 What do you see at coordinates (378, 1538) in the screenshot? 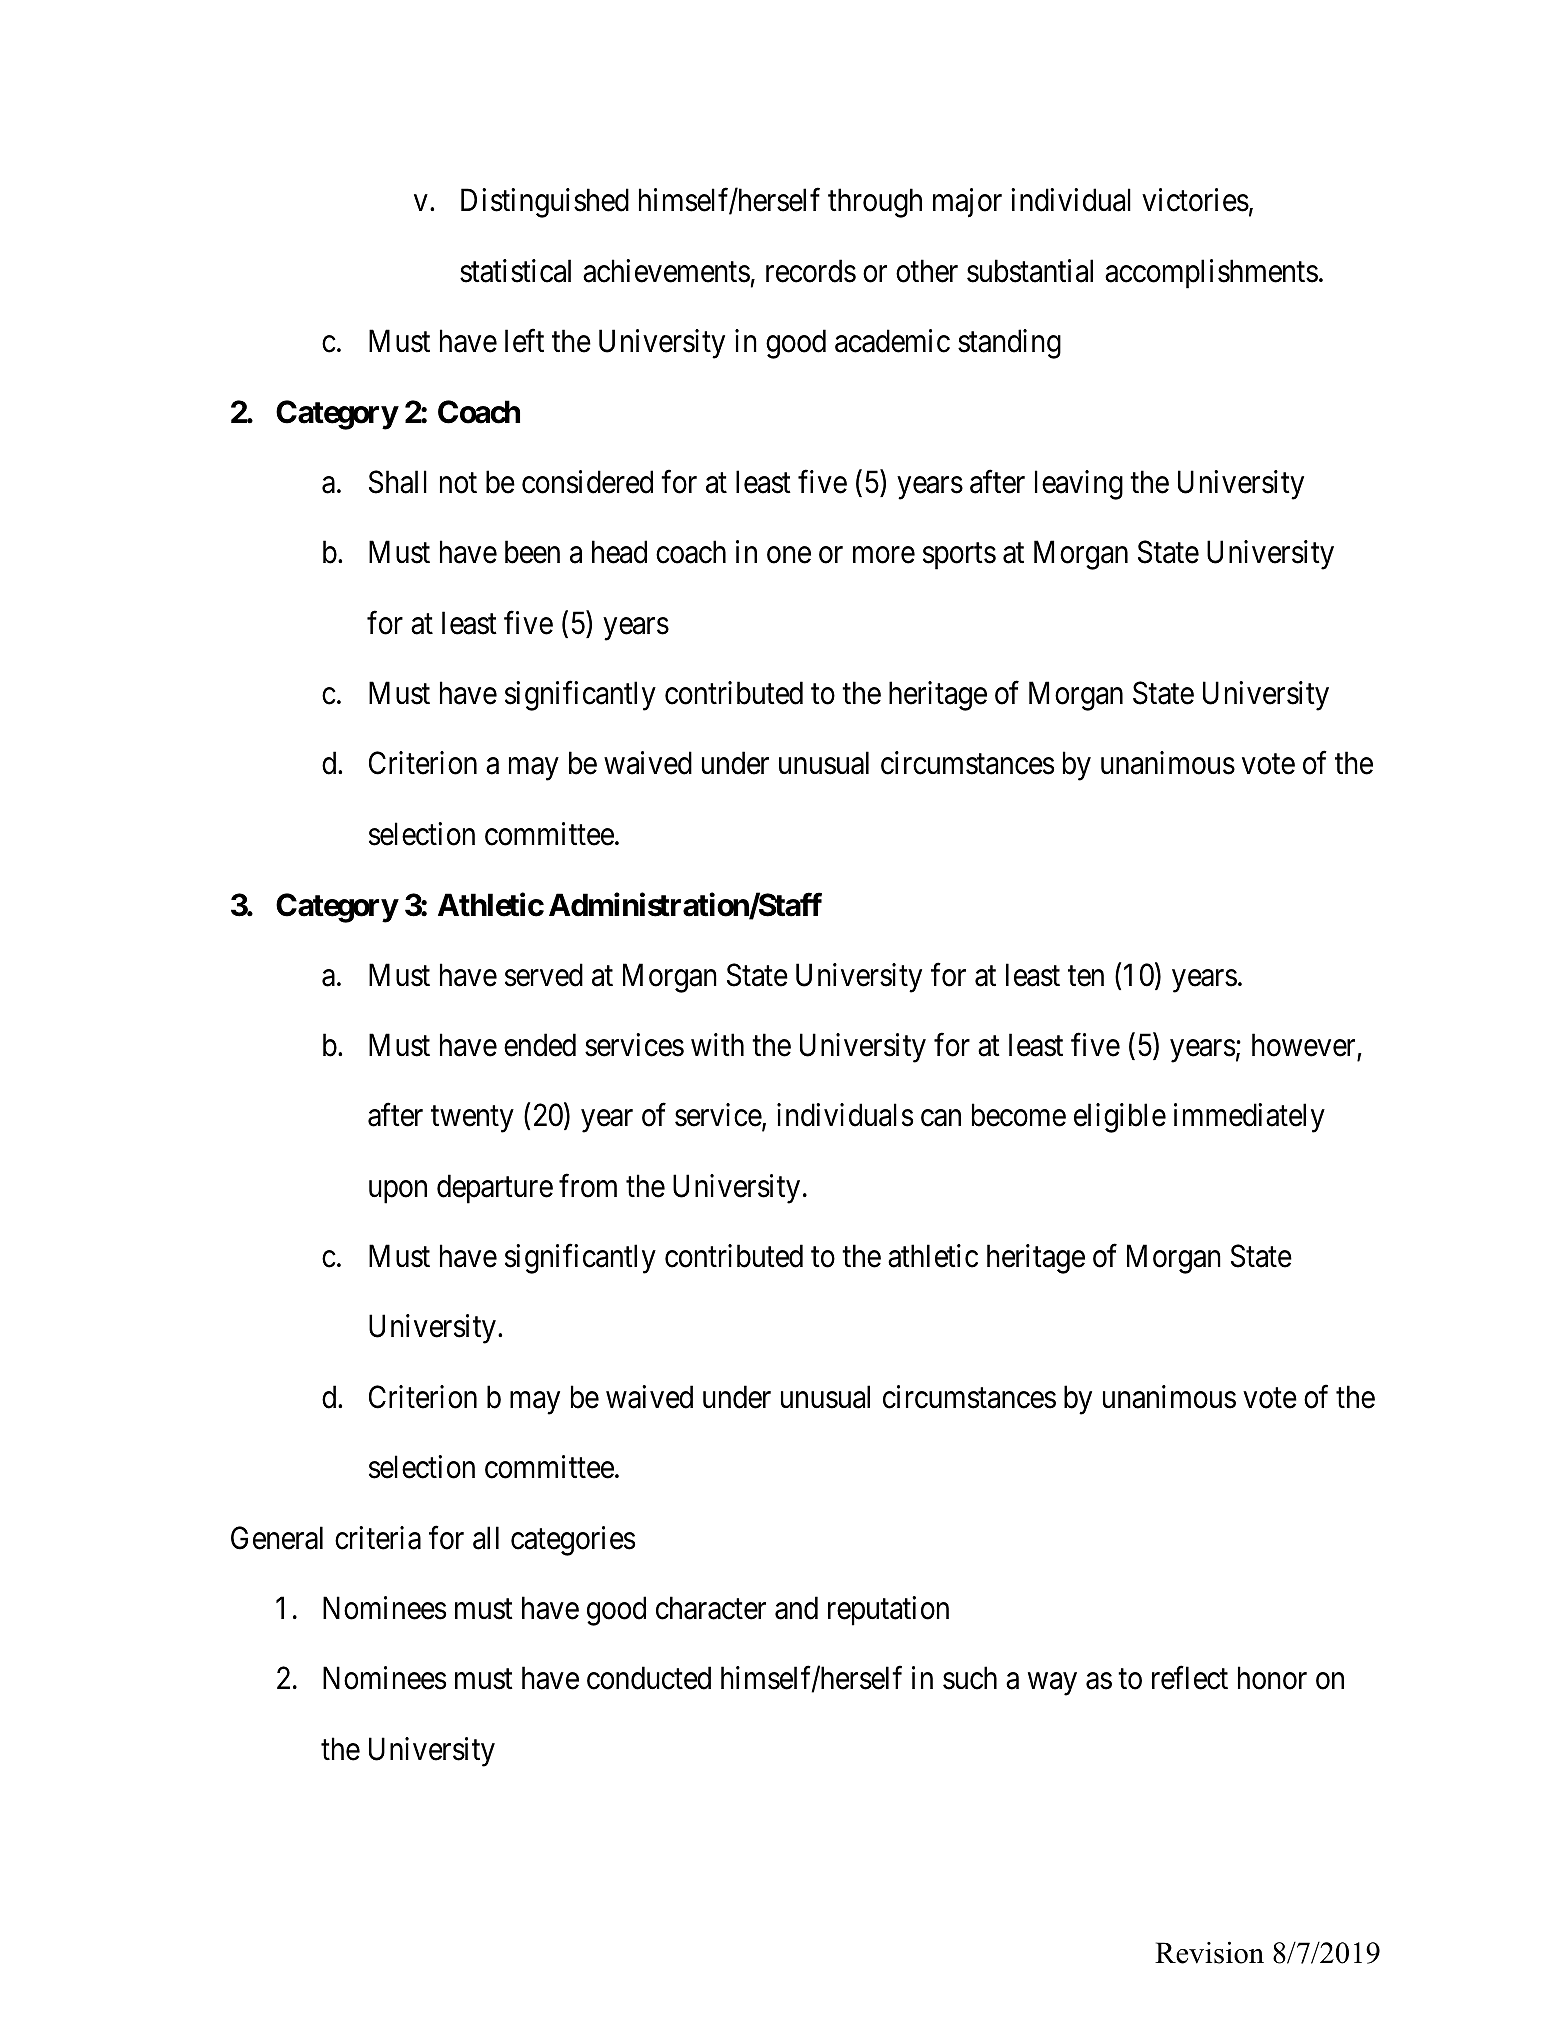
I see `criteria` at bounding box center [378, 1538].
